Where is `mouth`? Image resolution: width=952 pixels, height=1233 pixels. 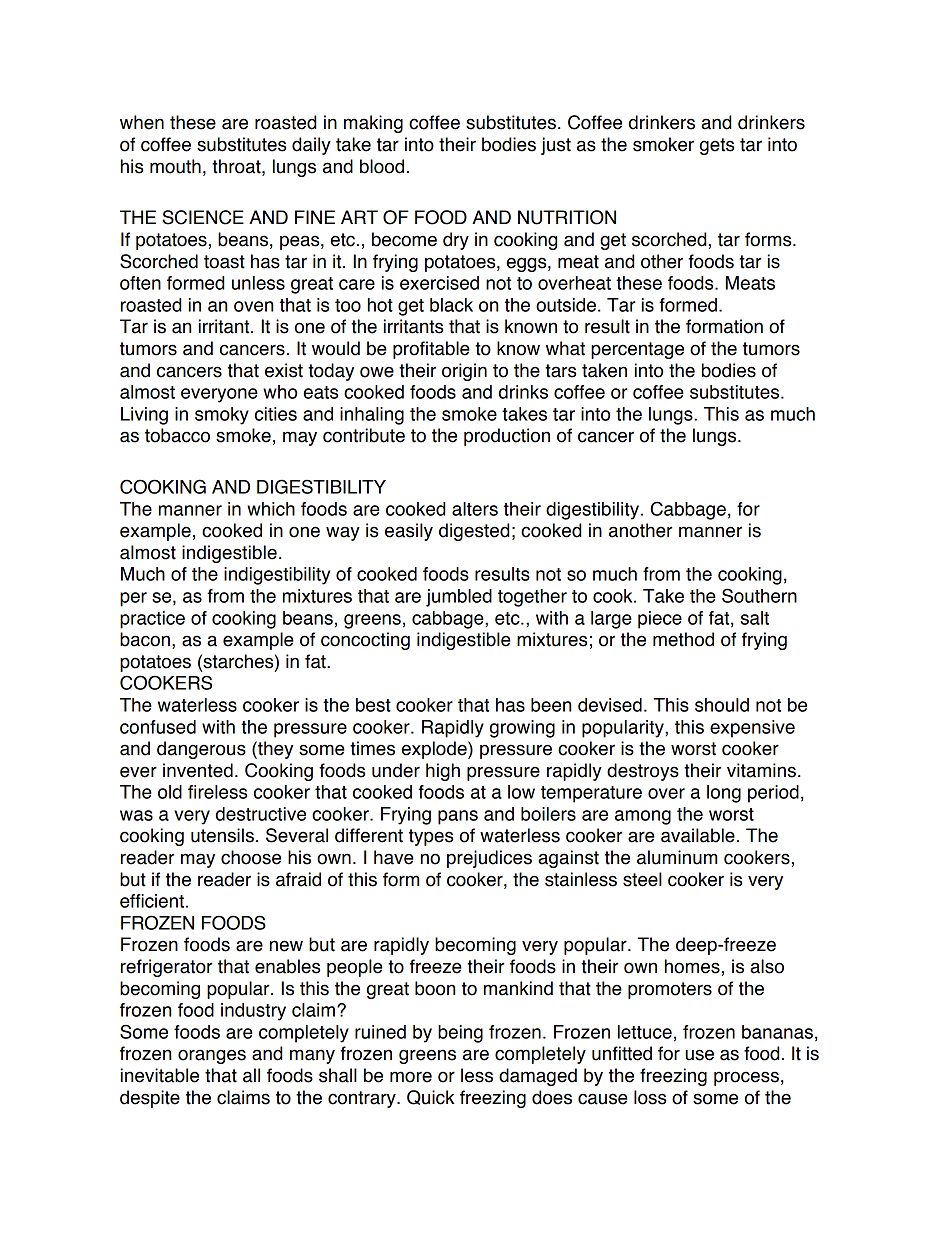
mouth is located at coordinates (175, 166).
